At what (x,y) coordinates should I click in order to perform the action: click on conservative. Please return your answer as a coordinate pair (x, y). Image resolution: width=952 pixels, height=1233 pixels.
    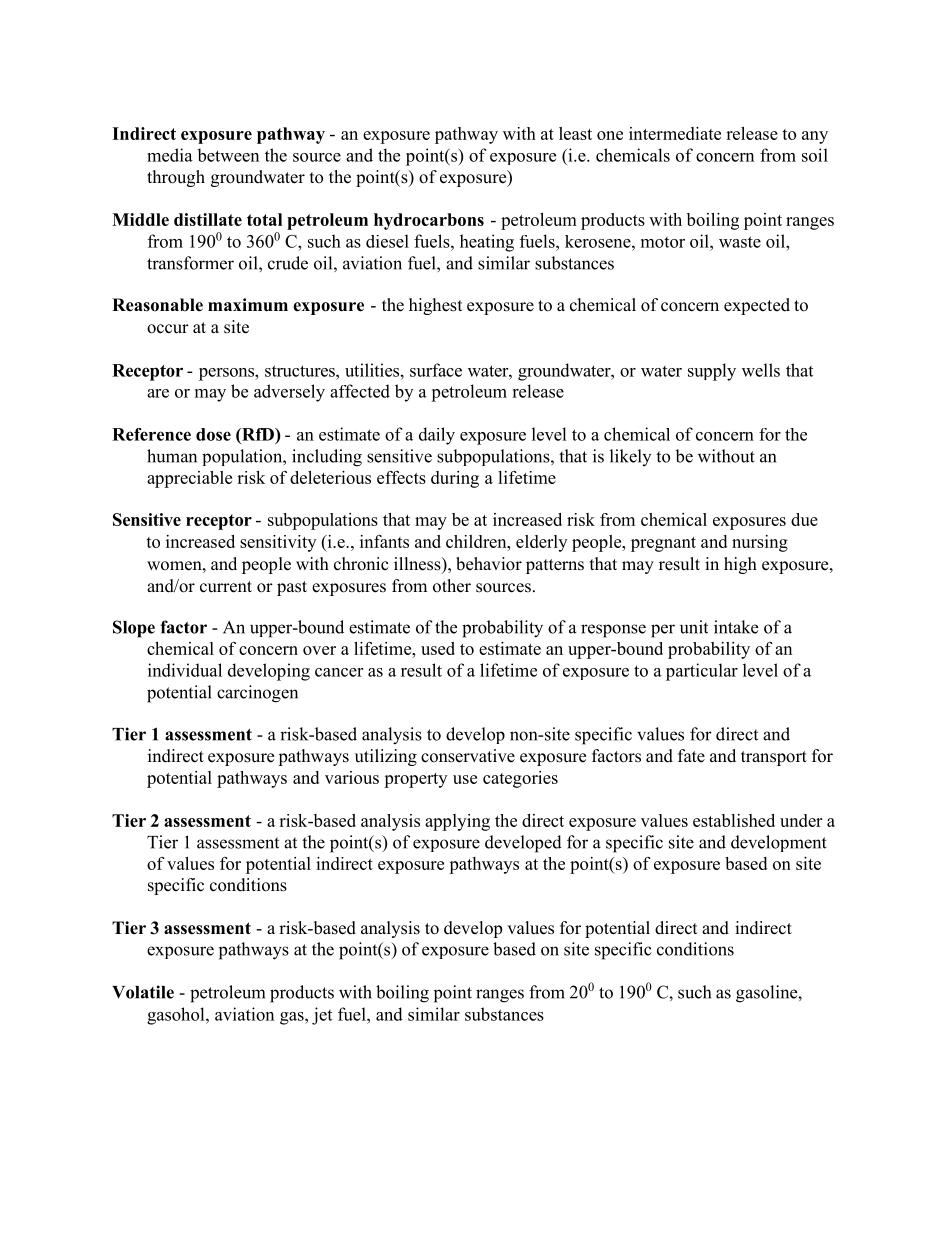
    Looking at the image, I should click on (468, 756).
